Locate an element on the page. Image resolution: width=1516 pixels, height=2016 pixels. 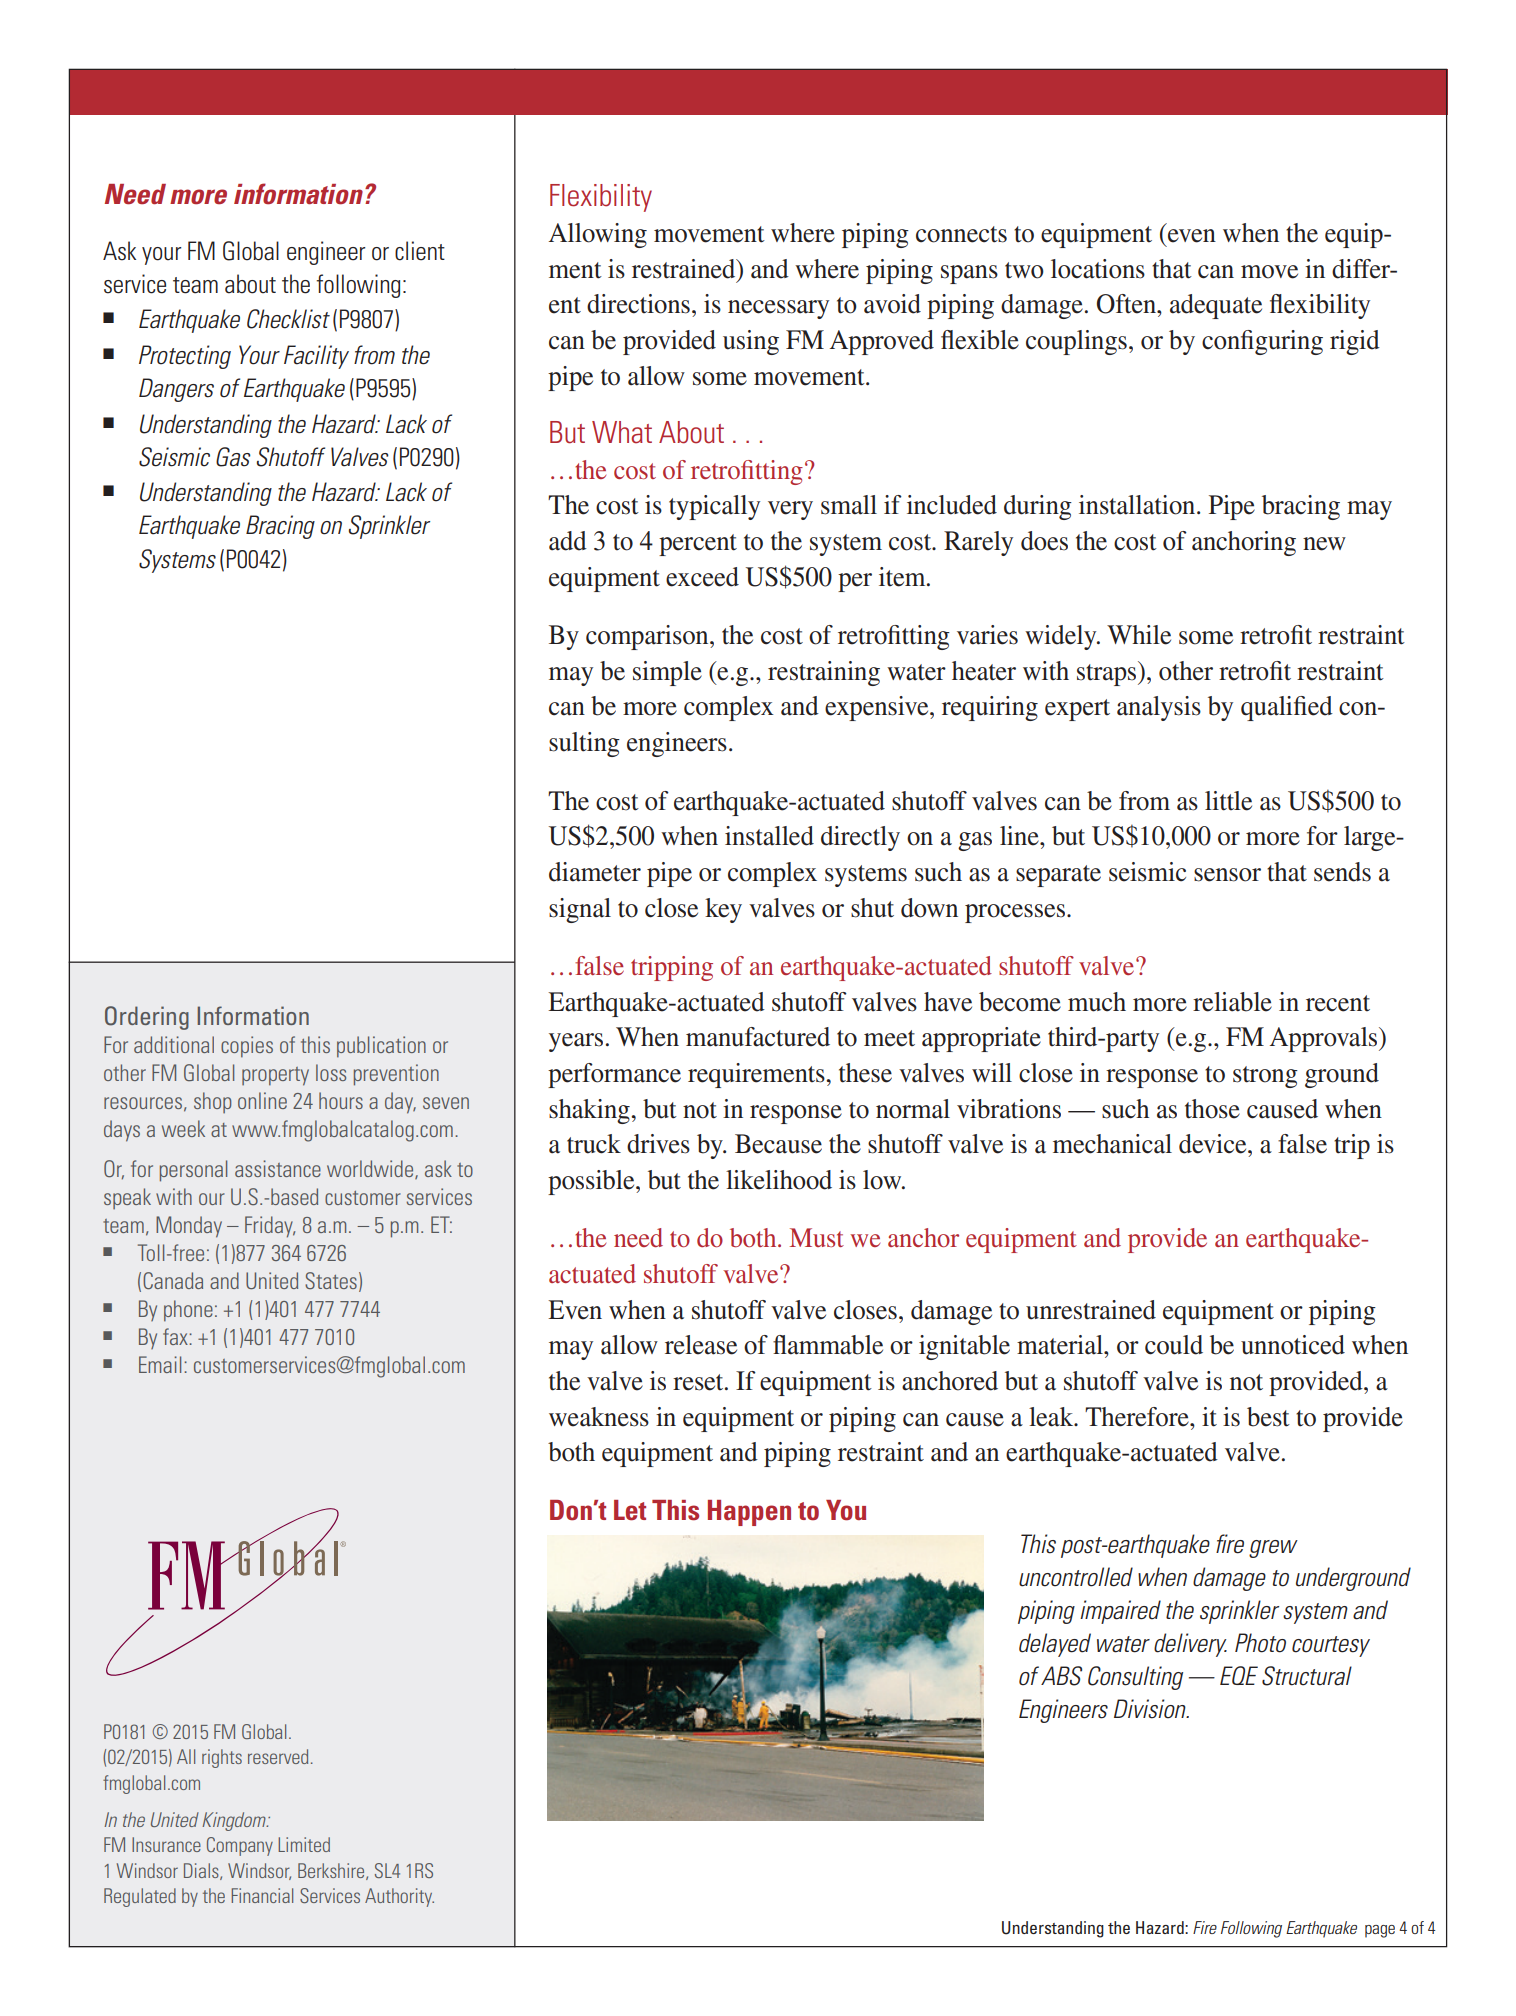
installed is located at coordinates (769, 836).
